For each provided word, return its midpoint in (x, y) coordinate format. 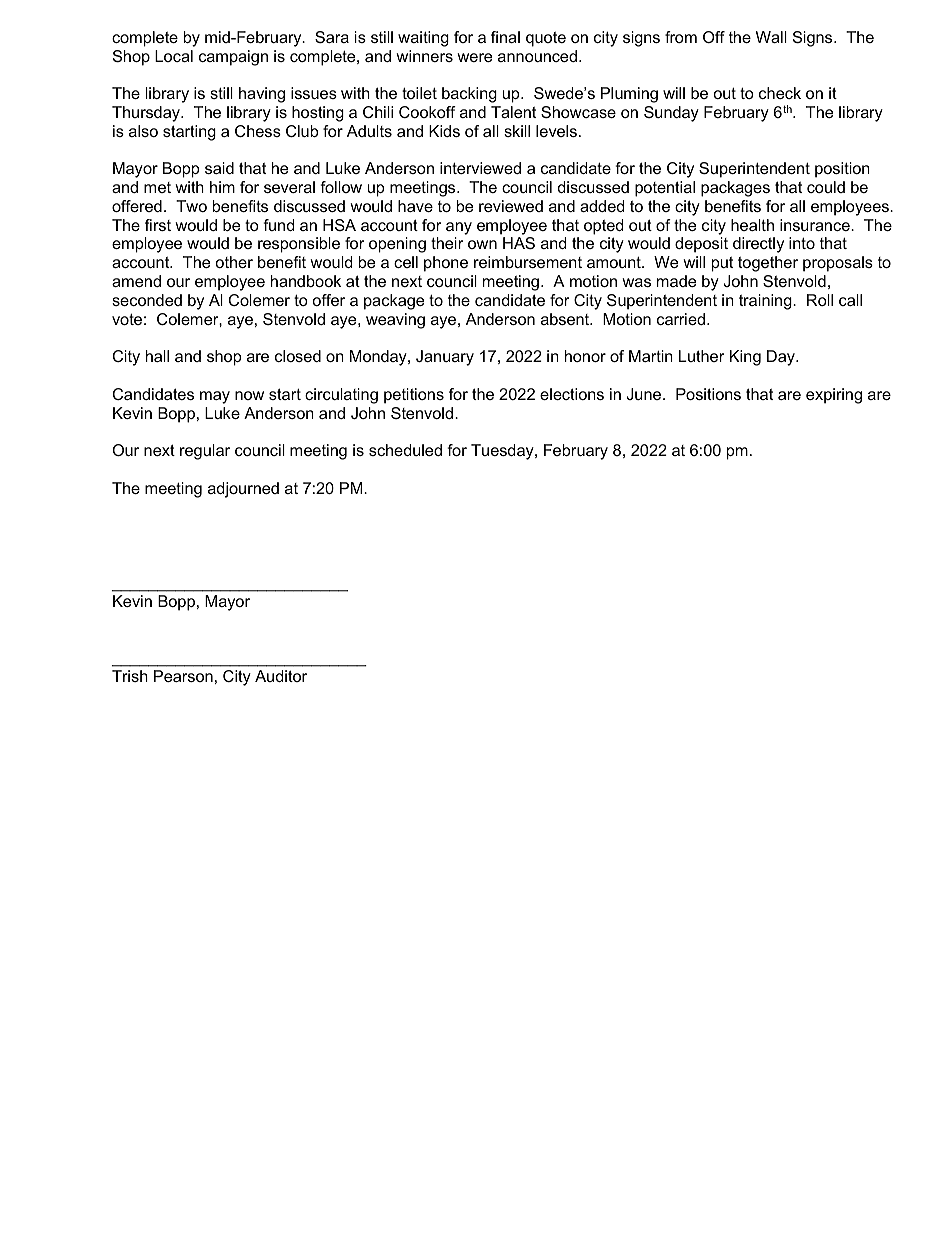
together (768, 264)
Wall (771, 37)
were (474, 57)
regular (205, 452)
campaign (233, 58)
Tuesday (503, 452)
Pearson (183, 676)
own (482, 244)
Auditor (281, 676)
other (234, 262)
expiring (834, 396)
